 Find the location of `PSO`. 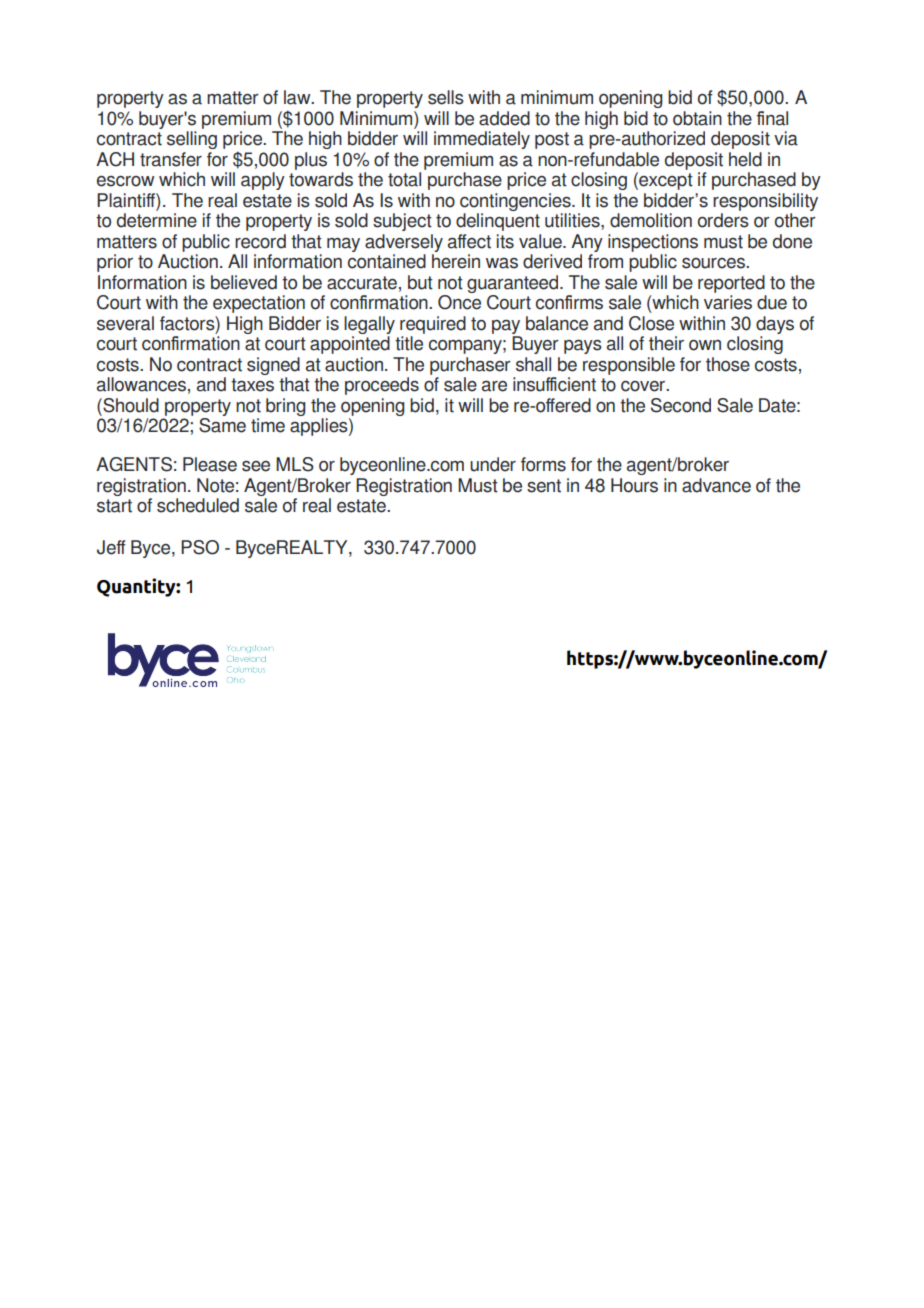

PSO is located at coordinates (200, 547).
